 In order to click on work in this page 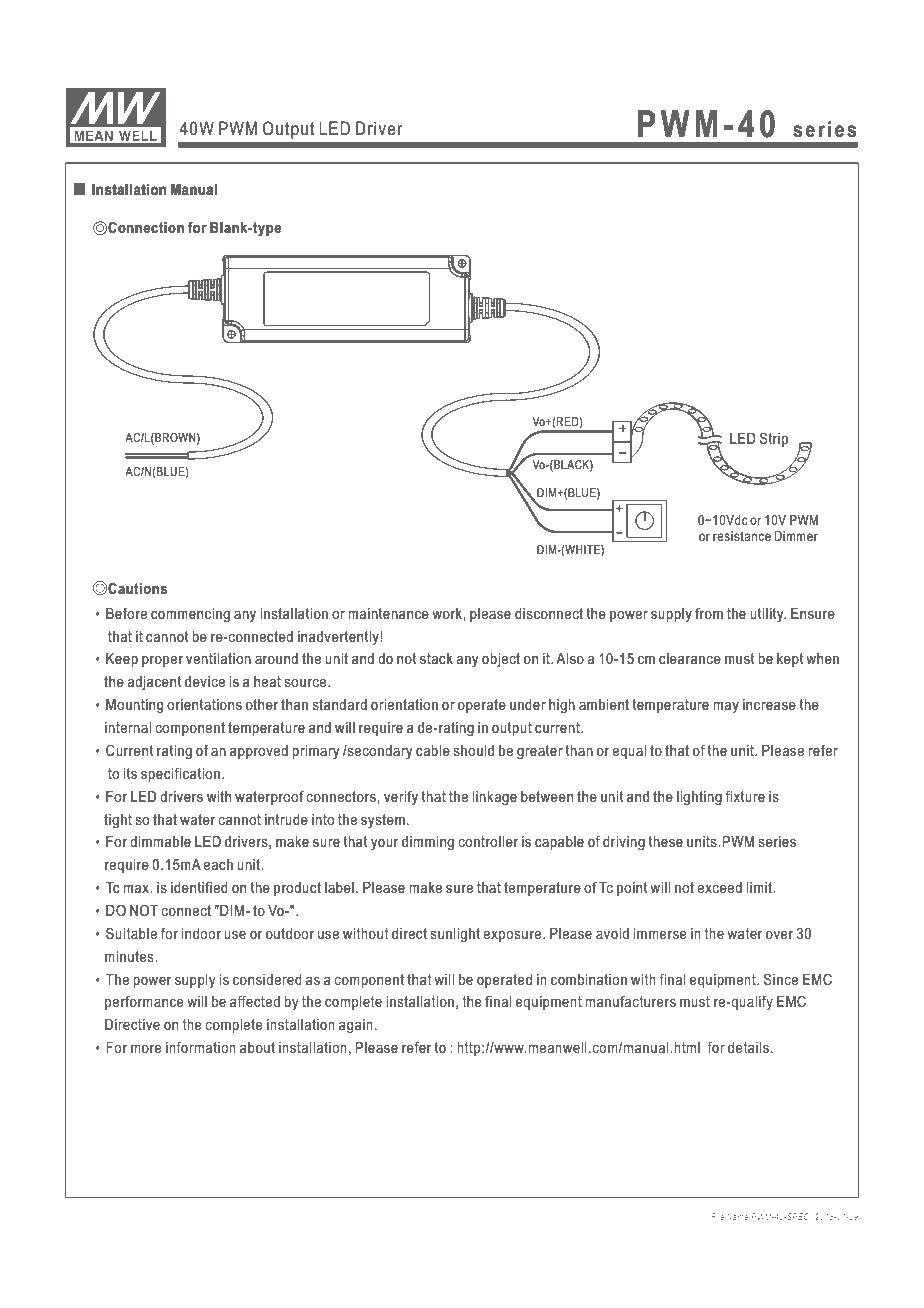, I will do `click(448, 613)`.
